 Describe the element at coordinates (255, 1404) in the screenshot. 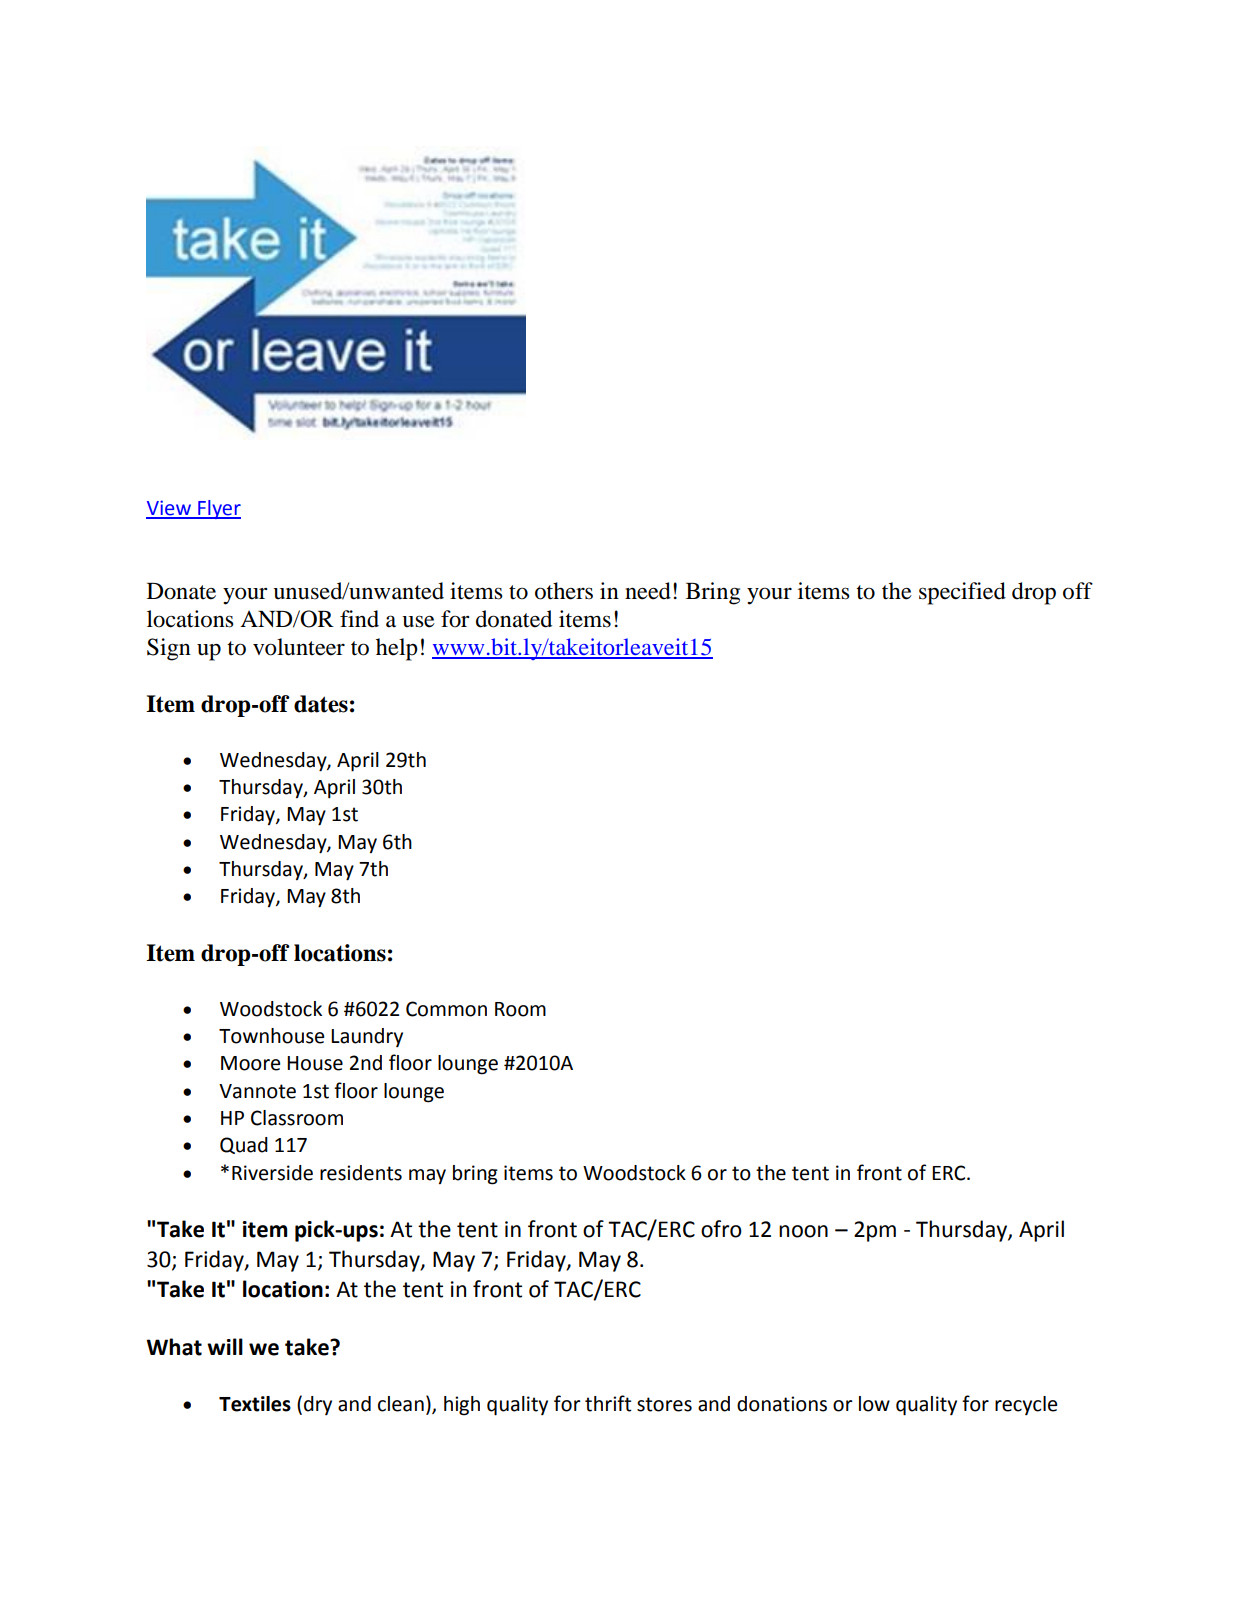

I see `Textiles` at that location.
